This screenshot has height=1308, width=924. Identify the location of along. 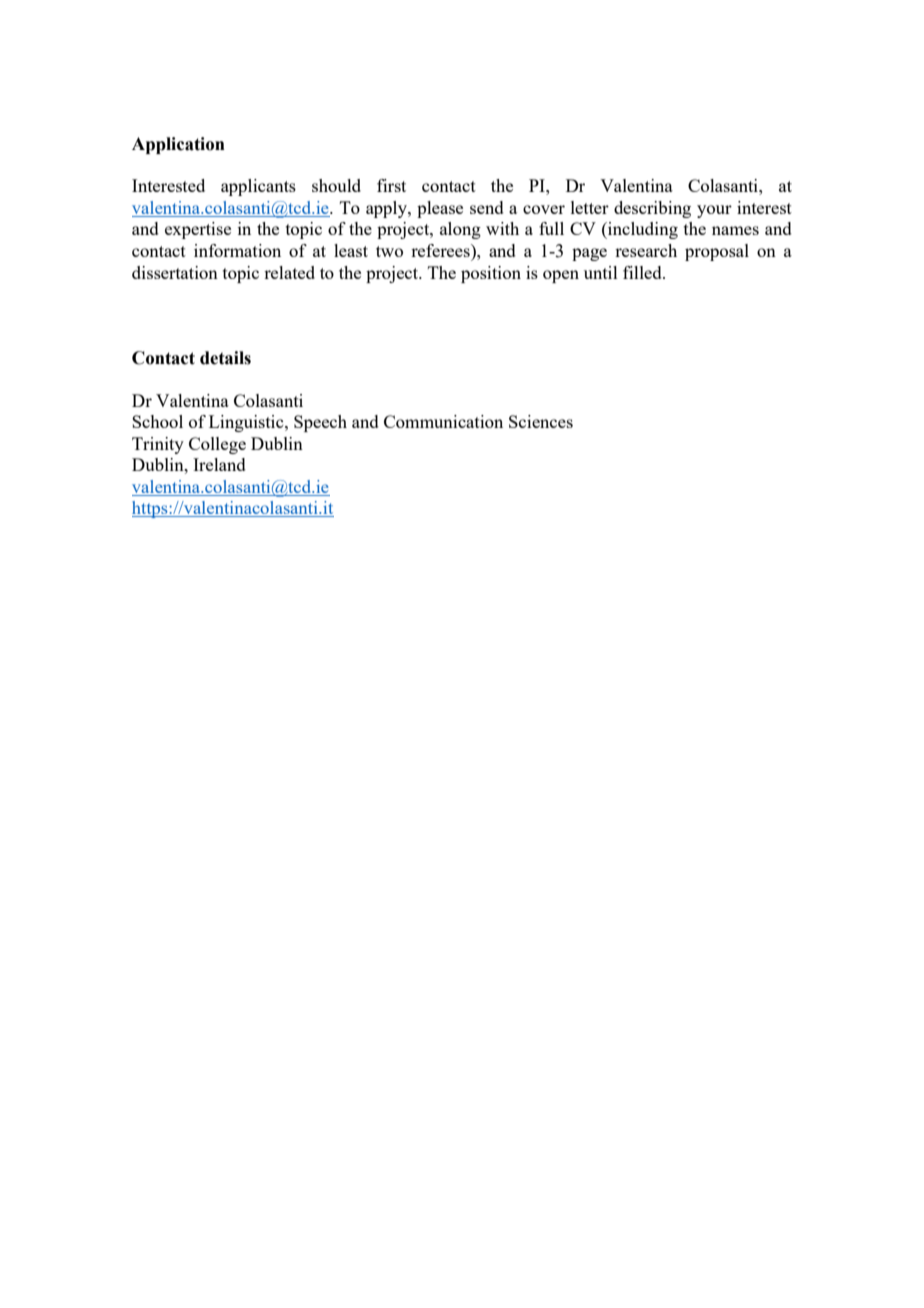
(460, 230).
